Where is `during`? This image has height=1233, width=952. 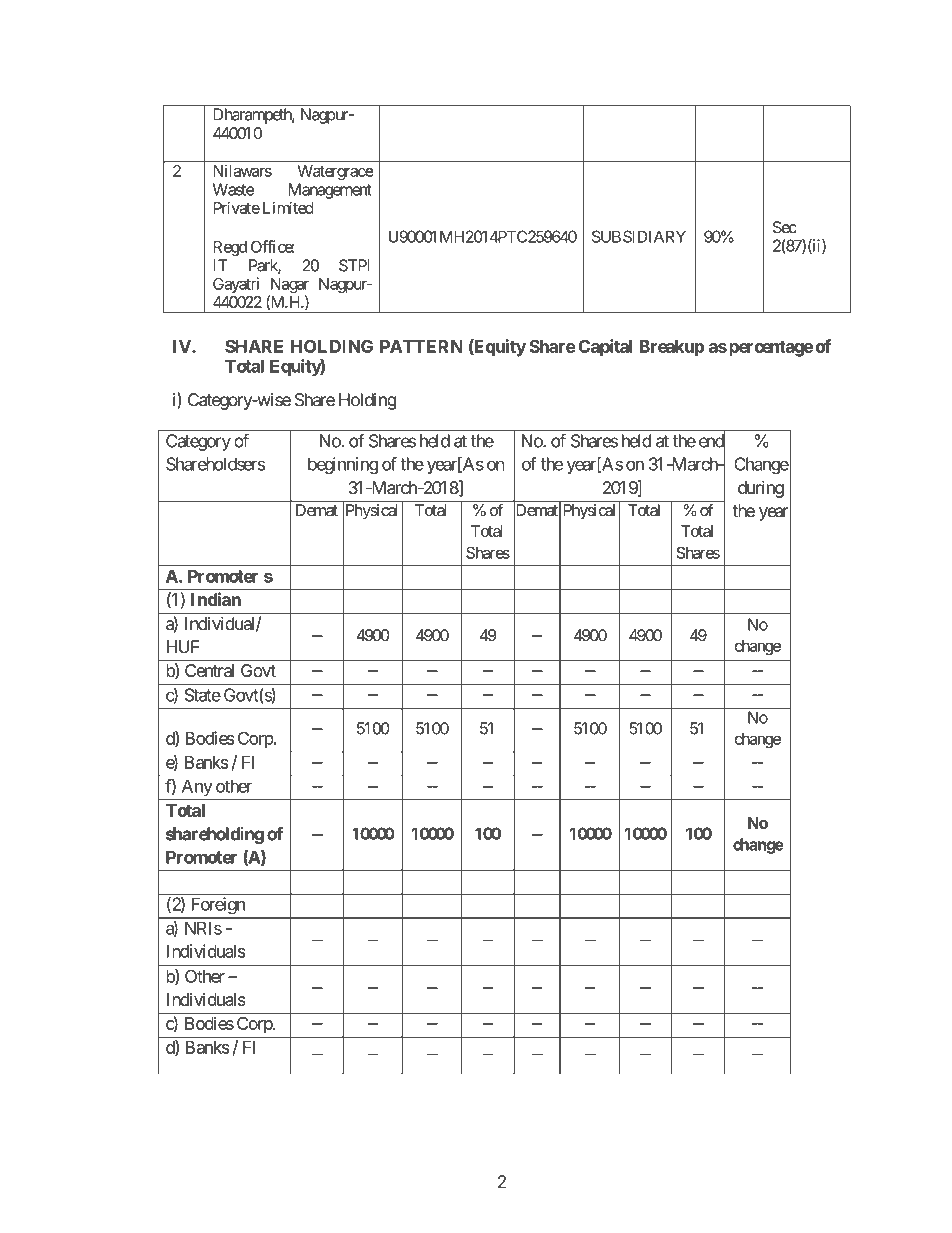
during is located at coordinates (761, 489).
